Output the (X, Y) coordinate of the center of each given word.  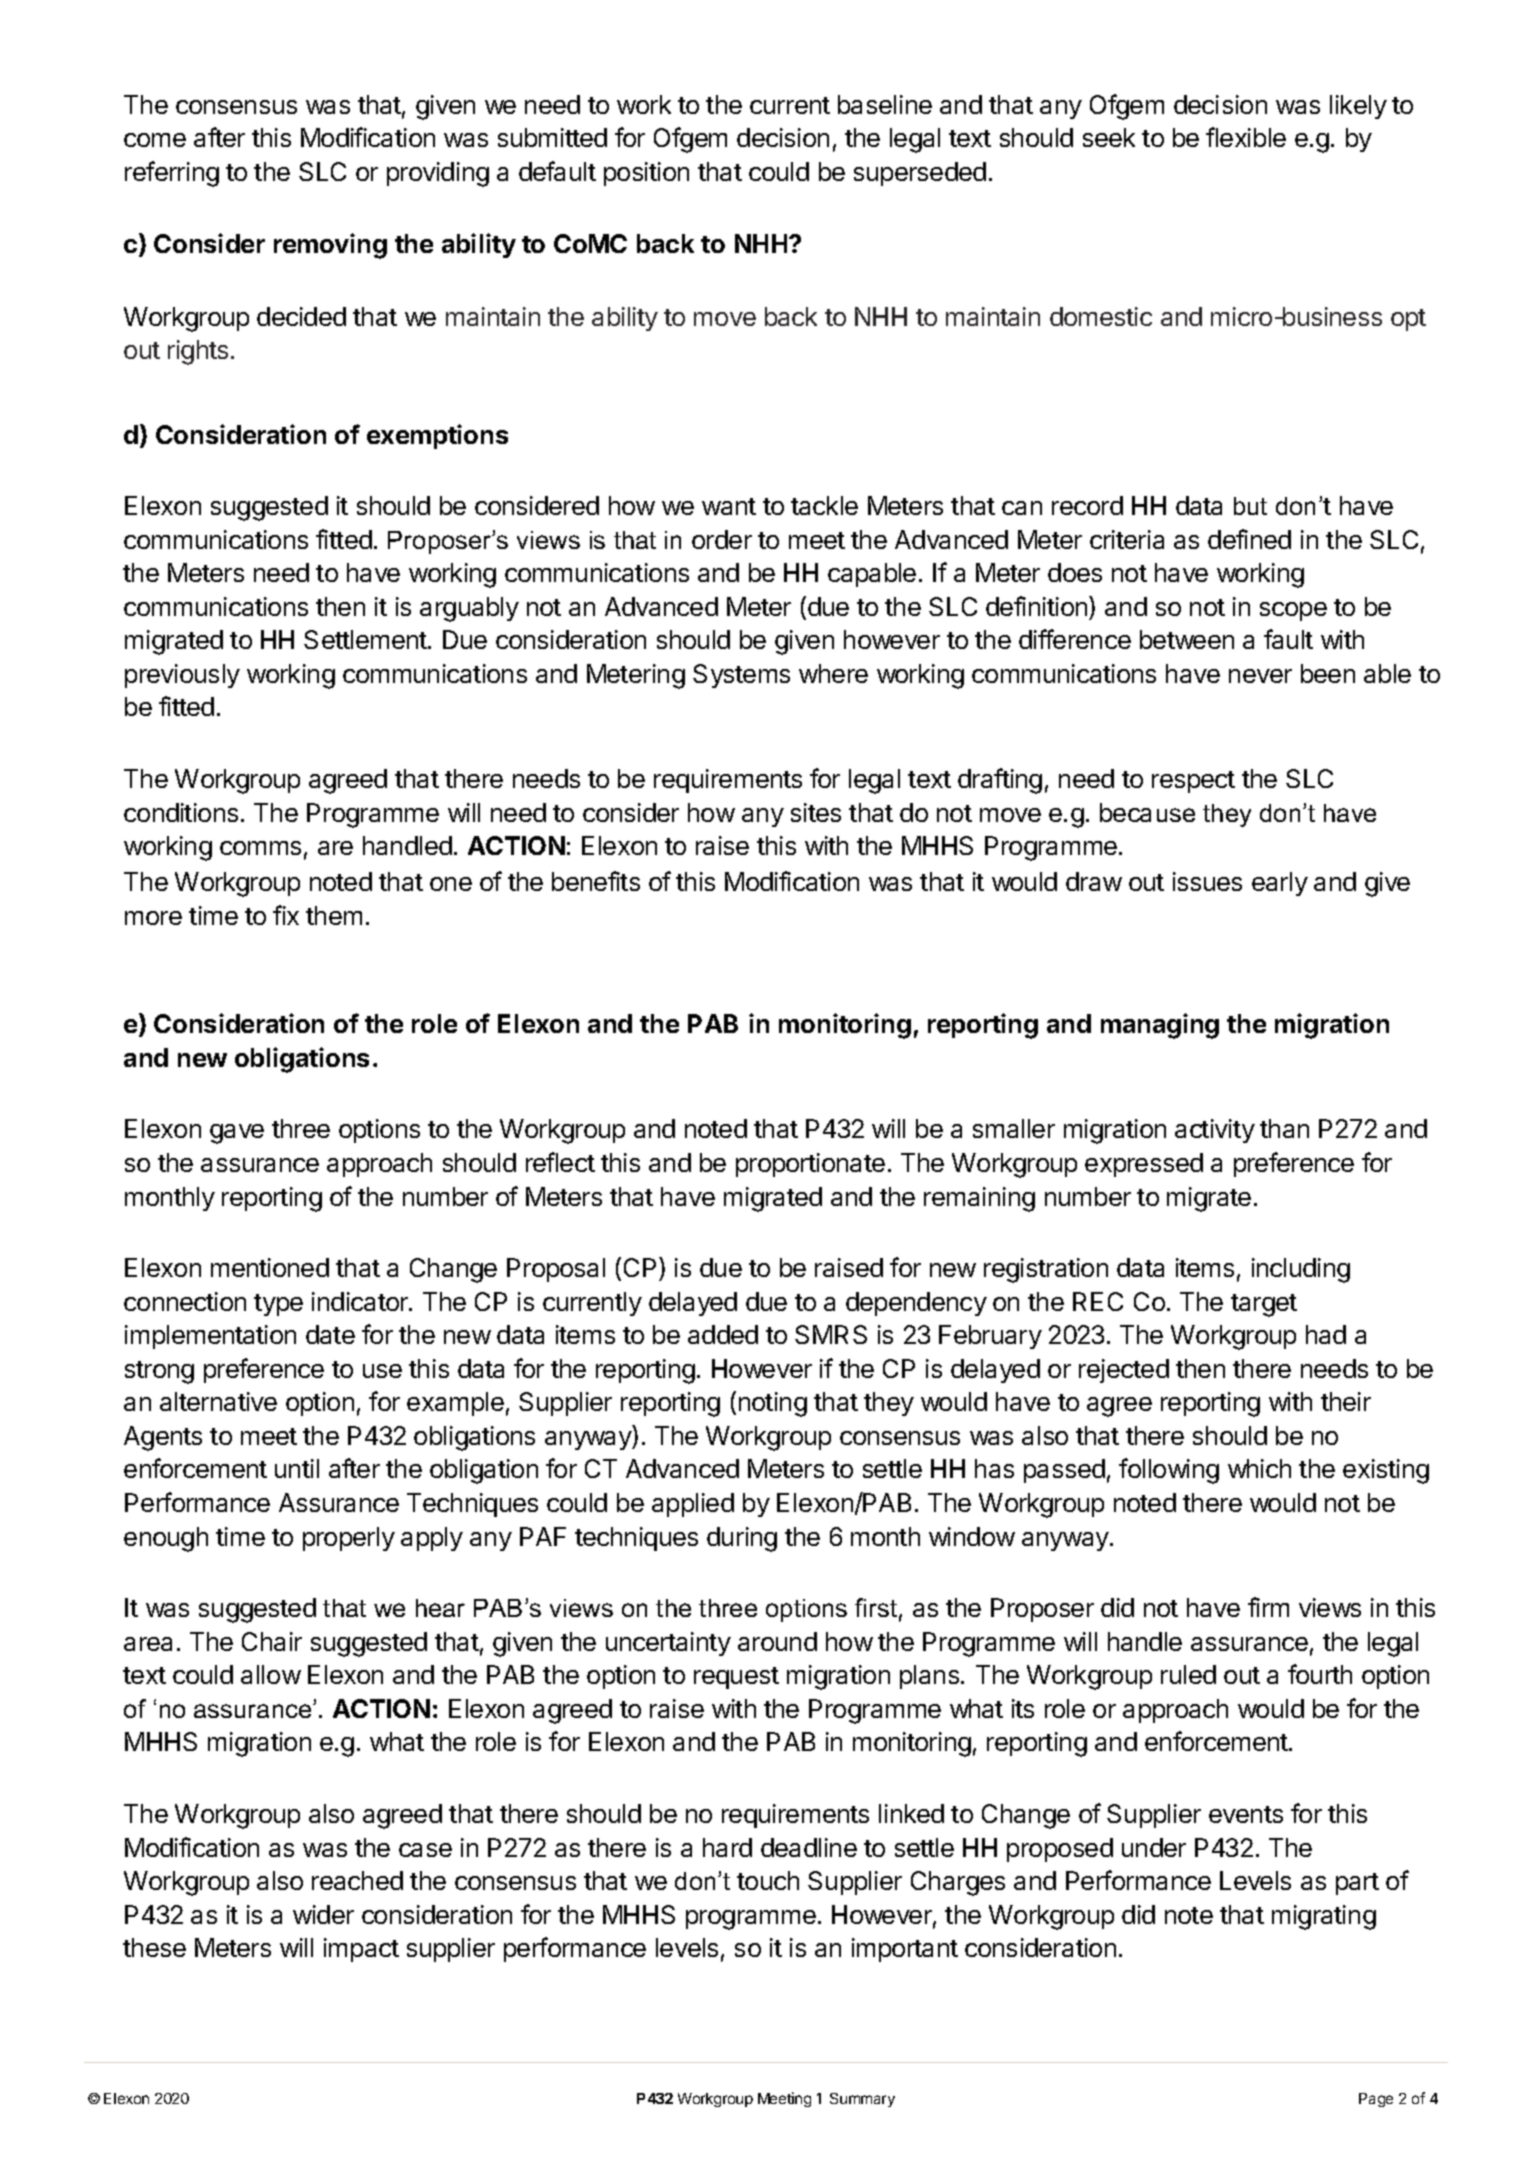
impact (361, 1950)
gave (237, 1134)
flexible (1246, 137)
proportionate (810, 1165)
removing (330, 246)
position (646, 174)
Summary (862, 2100)
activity (1215, 1131)
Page (1376, 2100)
